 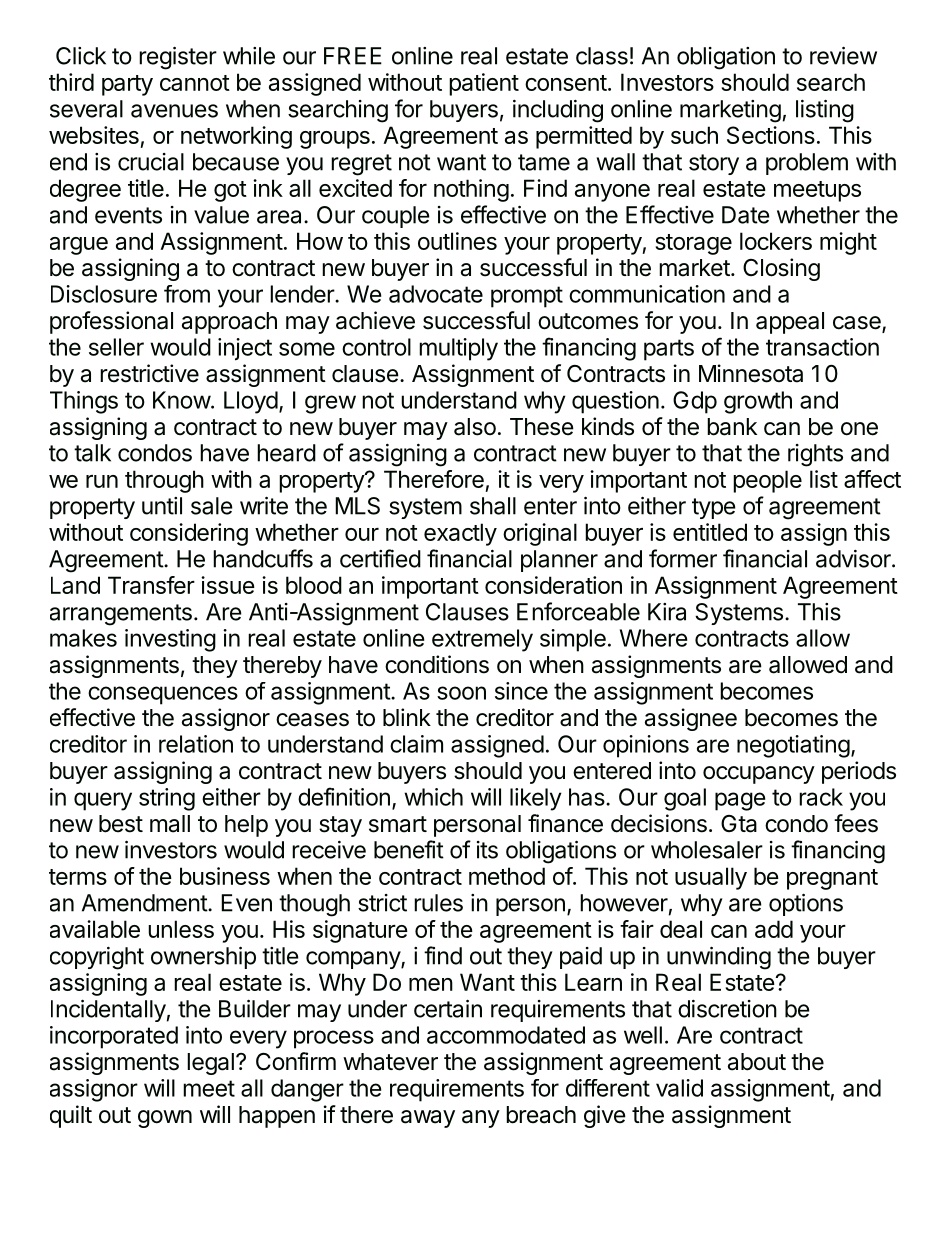 What do you see at coordinates (771, 135) in the document?
I see `Sections` at bounding box center [771, 135].
